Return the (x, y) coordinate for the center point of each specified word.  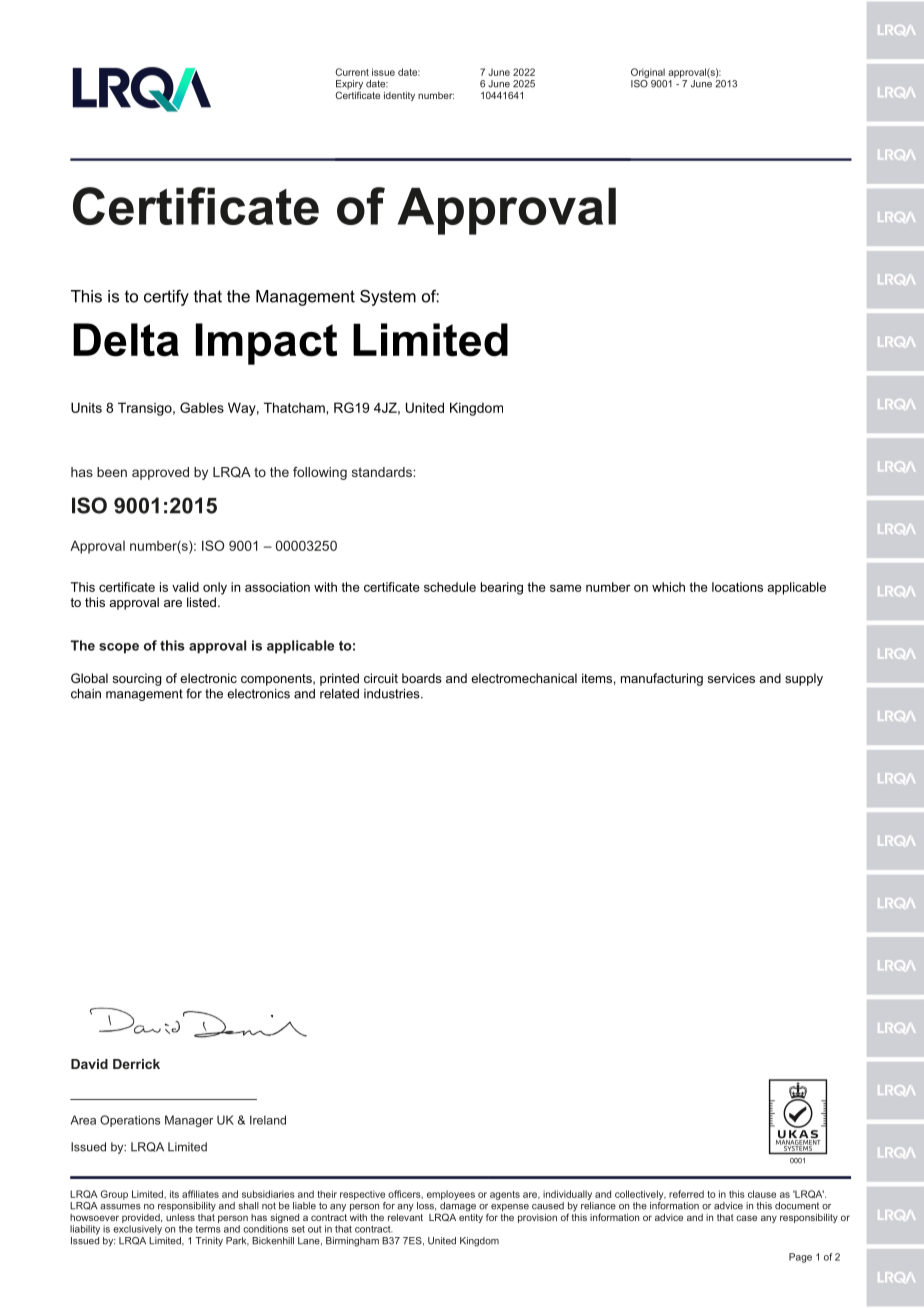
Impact (266, 344)
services (731, 678)
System (388, 298)
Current (352, 72)
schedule (450, 587)
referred (686, 1194)
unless (180, 1217)
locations (737, 587)
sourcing (137, 679)
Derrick (136, 1064)
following (320, 473)
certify (166, 298)
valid (185, 587)
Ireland (268, 1120)
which (668, 587)
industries (393, 693)
